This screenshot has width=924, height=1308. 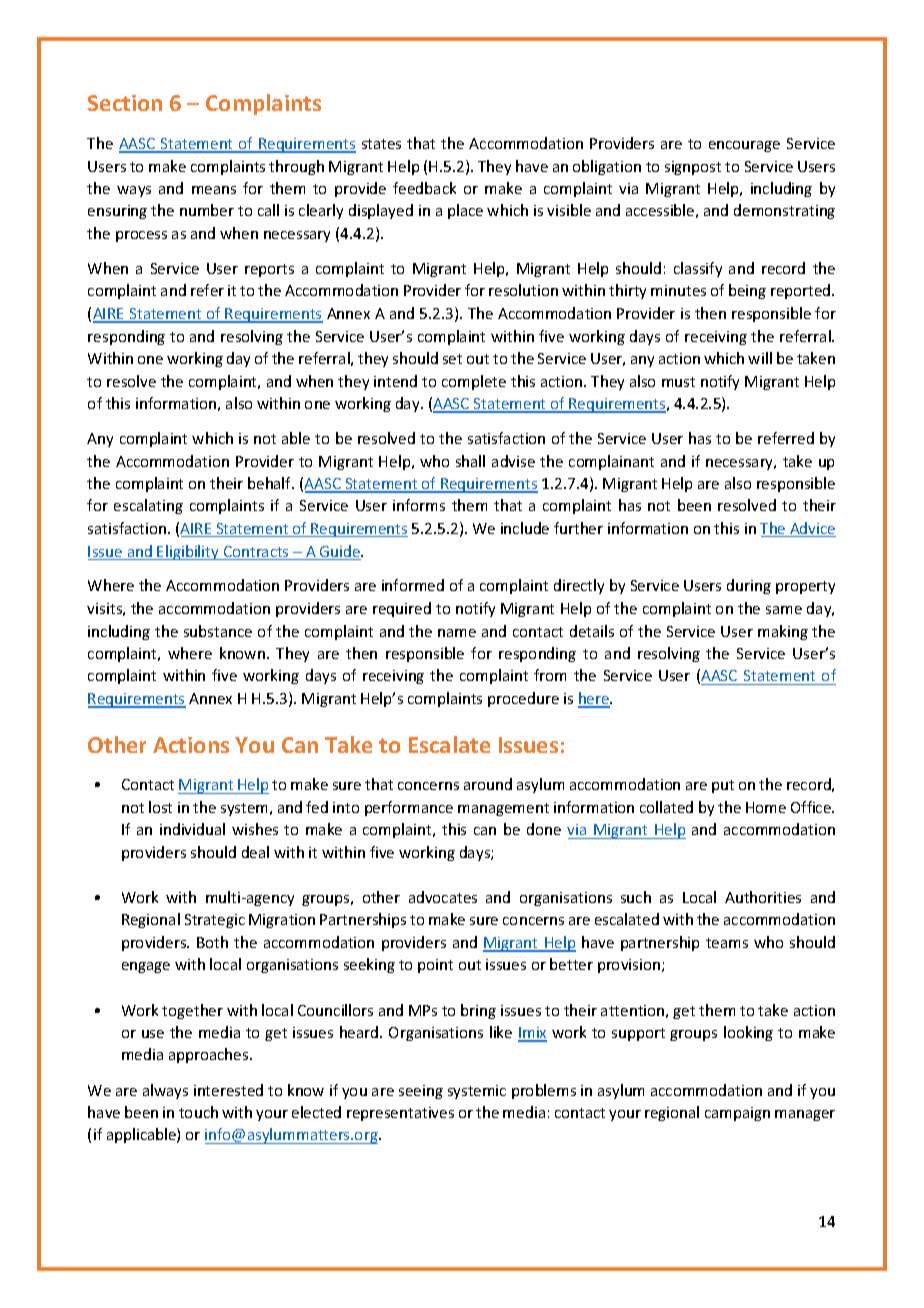 What do you see at coordinates (744, 146) in the screenshot?
I see `encourage` at bounding box center [744, 146].
